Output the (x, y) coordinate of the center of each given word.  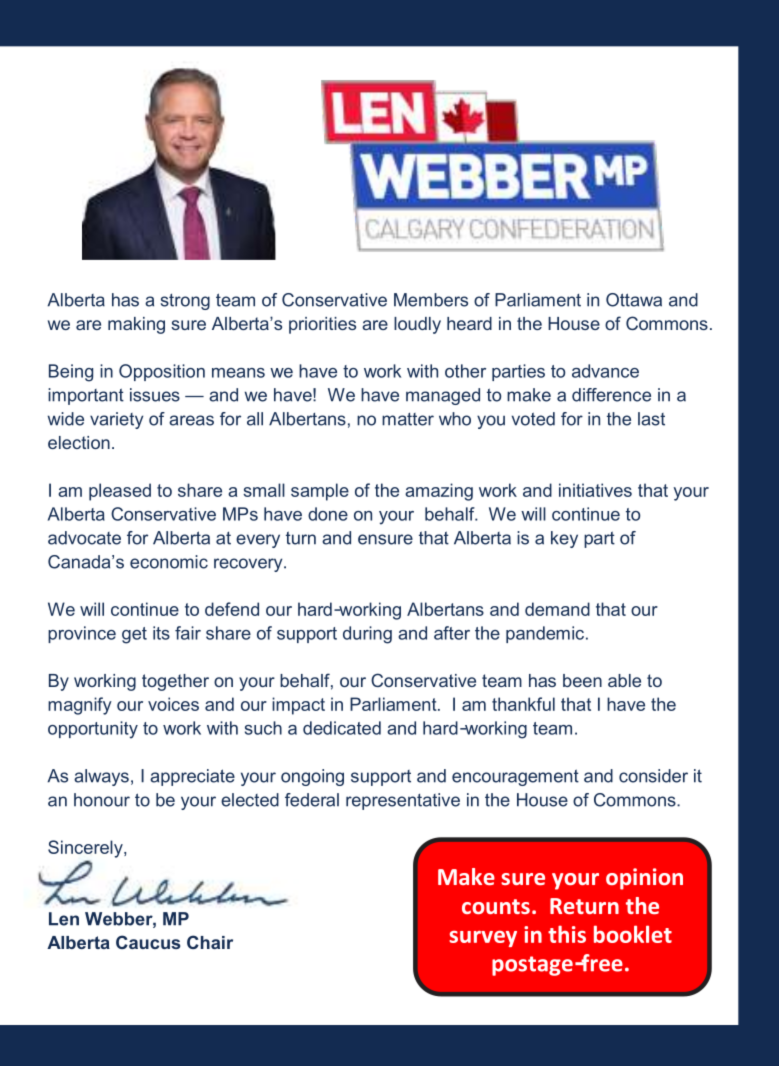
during (367, 635)
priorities (322, 325)
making (136, 325)
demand (557, 609)
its (161, 633)
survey (483, 939)
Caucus (148, 942)
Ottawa (634, 300)
